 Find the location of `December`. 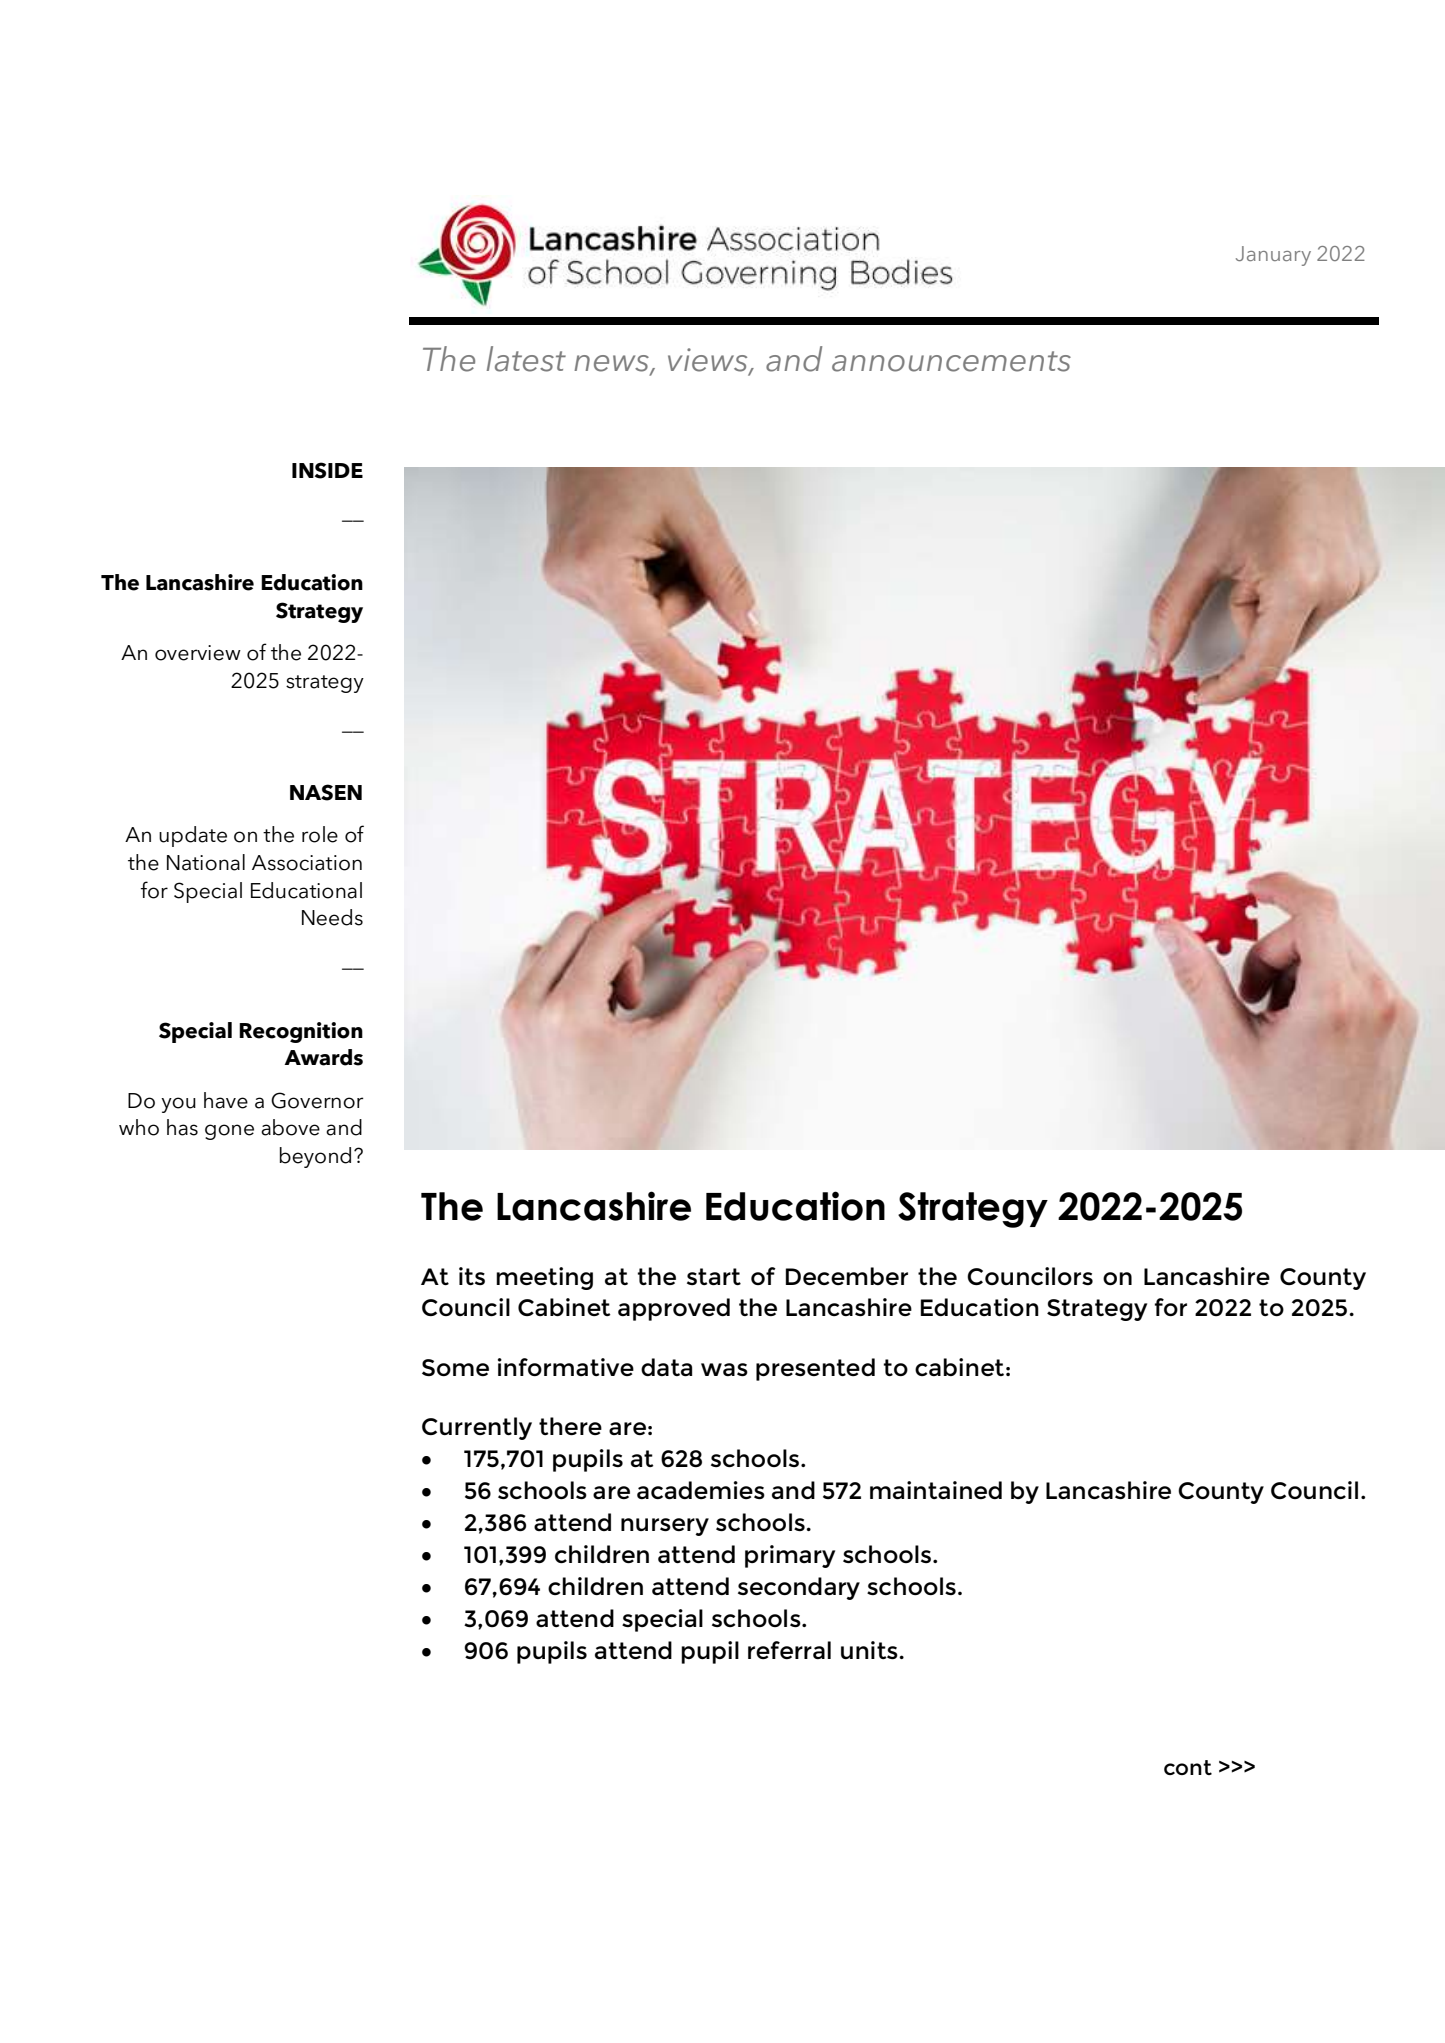

December is located at coordinates (847, 1276).
